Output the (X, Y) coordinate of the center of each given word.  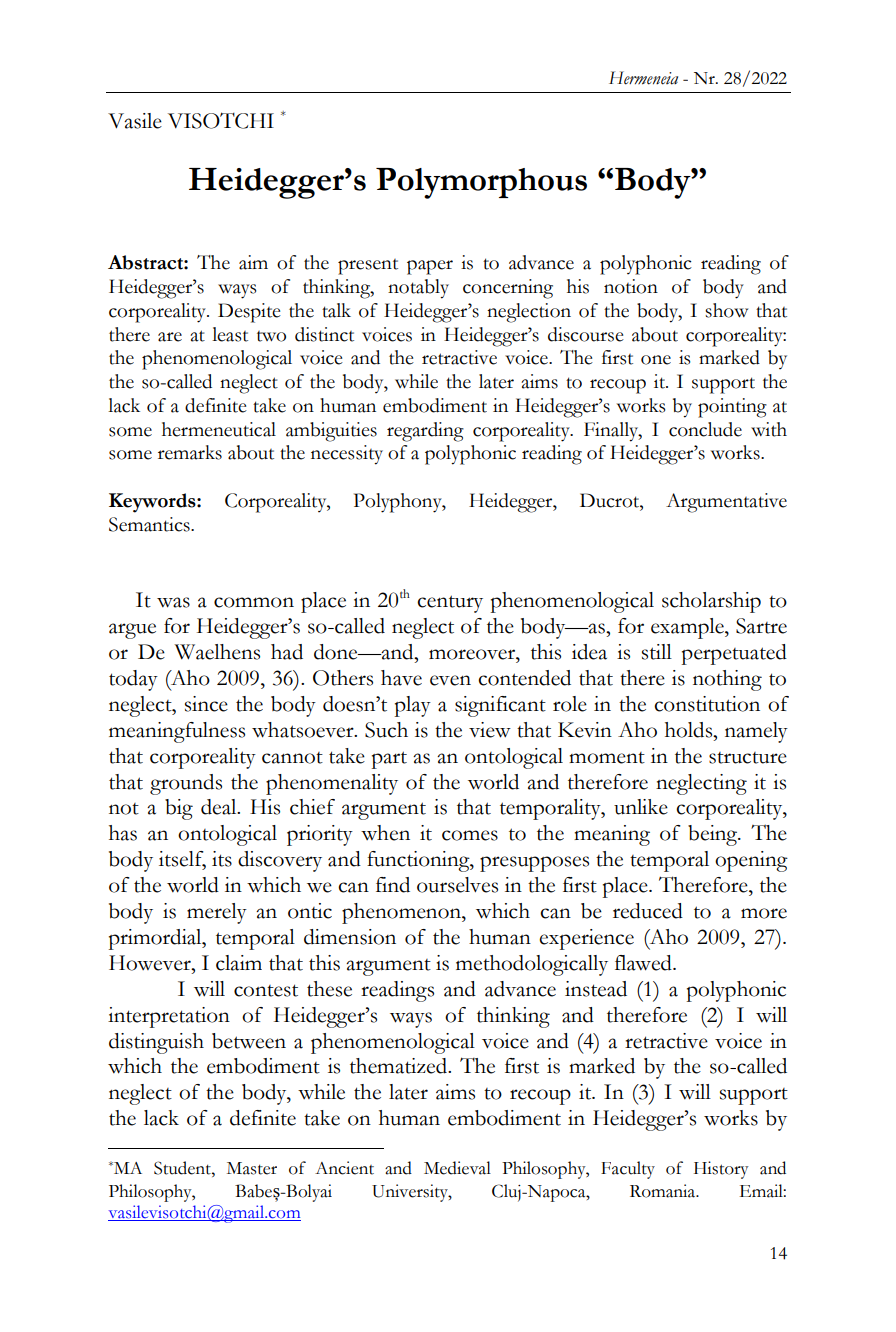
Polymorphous (481, 183)
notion (631, 286)
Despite (249, 313)
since (206, 704)
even (450, 680)
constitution (707, 704)
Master (252, 1168)
